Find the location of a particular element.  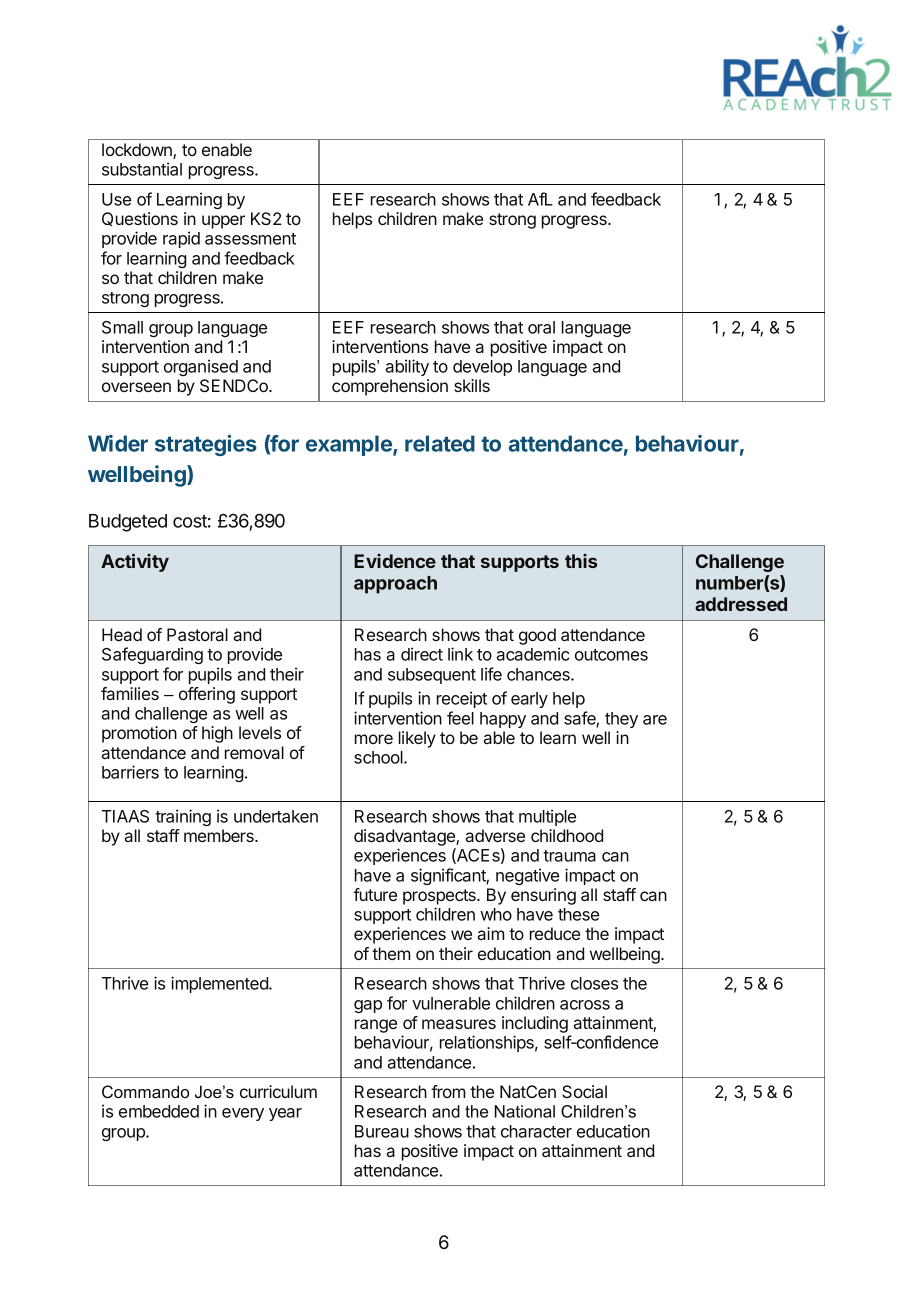

from is located at coordinates (448, 1091).
